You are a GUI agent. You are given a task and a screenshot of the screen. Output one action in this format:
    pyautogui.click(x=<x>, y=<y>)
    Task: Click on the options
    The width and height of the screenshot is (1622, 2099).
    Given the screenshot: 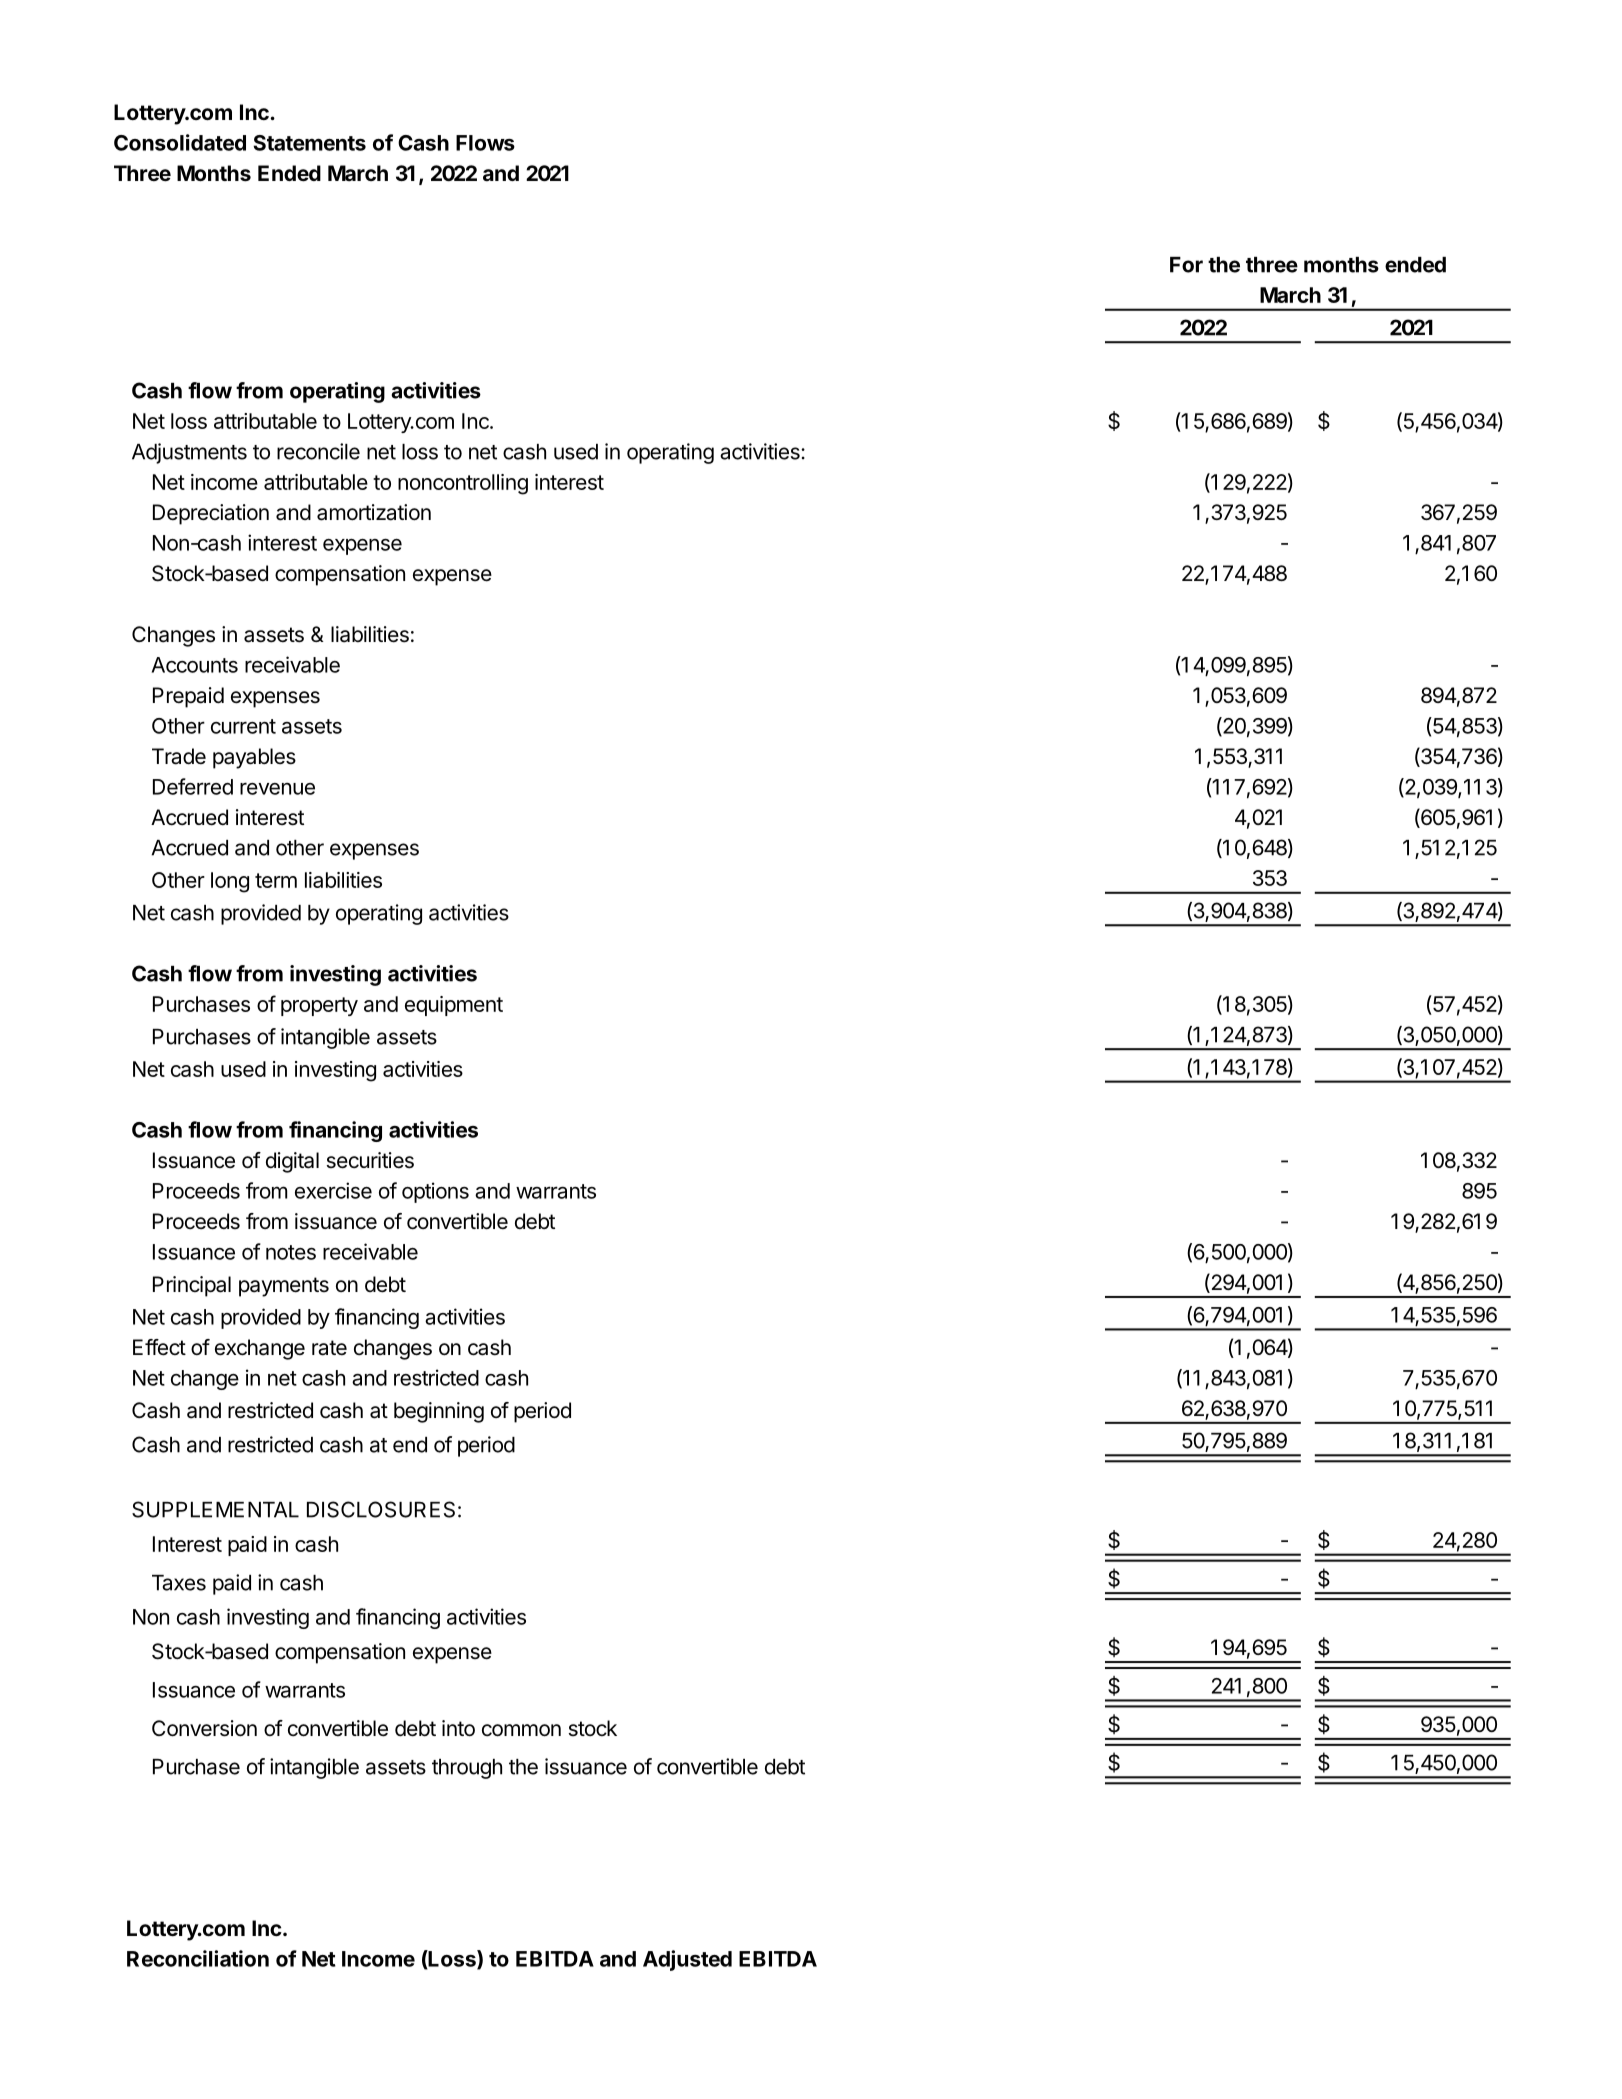 What is the action you would take?
    pyautogui.click(x=435, y=1192)
